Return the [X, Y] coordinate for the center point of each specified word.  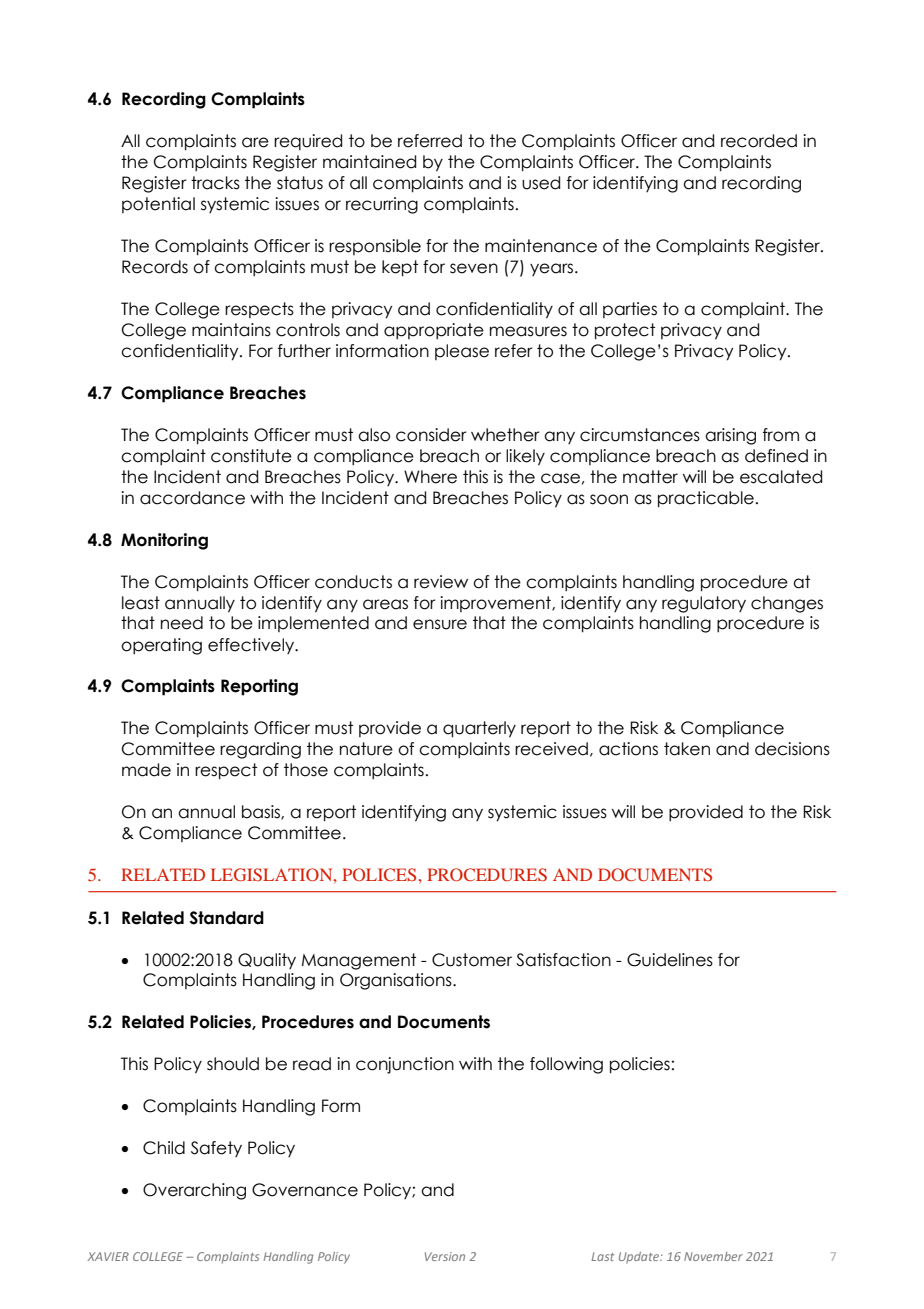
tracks [215, 183]
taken [687, 749]
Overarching [194, 1191]
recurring [382, 205]
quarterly [479, 729]
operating [161, 646]
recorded [759, 141]
